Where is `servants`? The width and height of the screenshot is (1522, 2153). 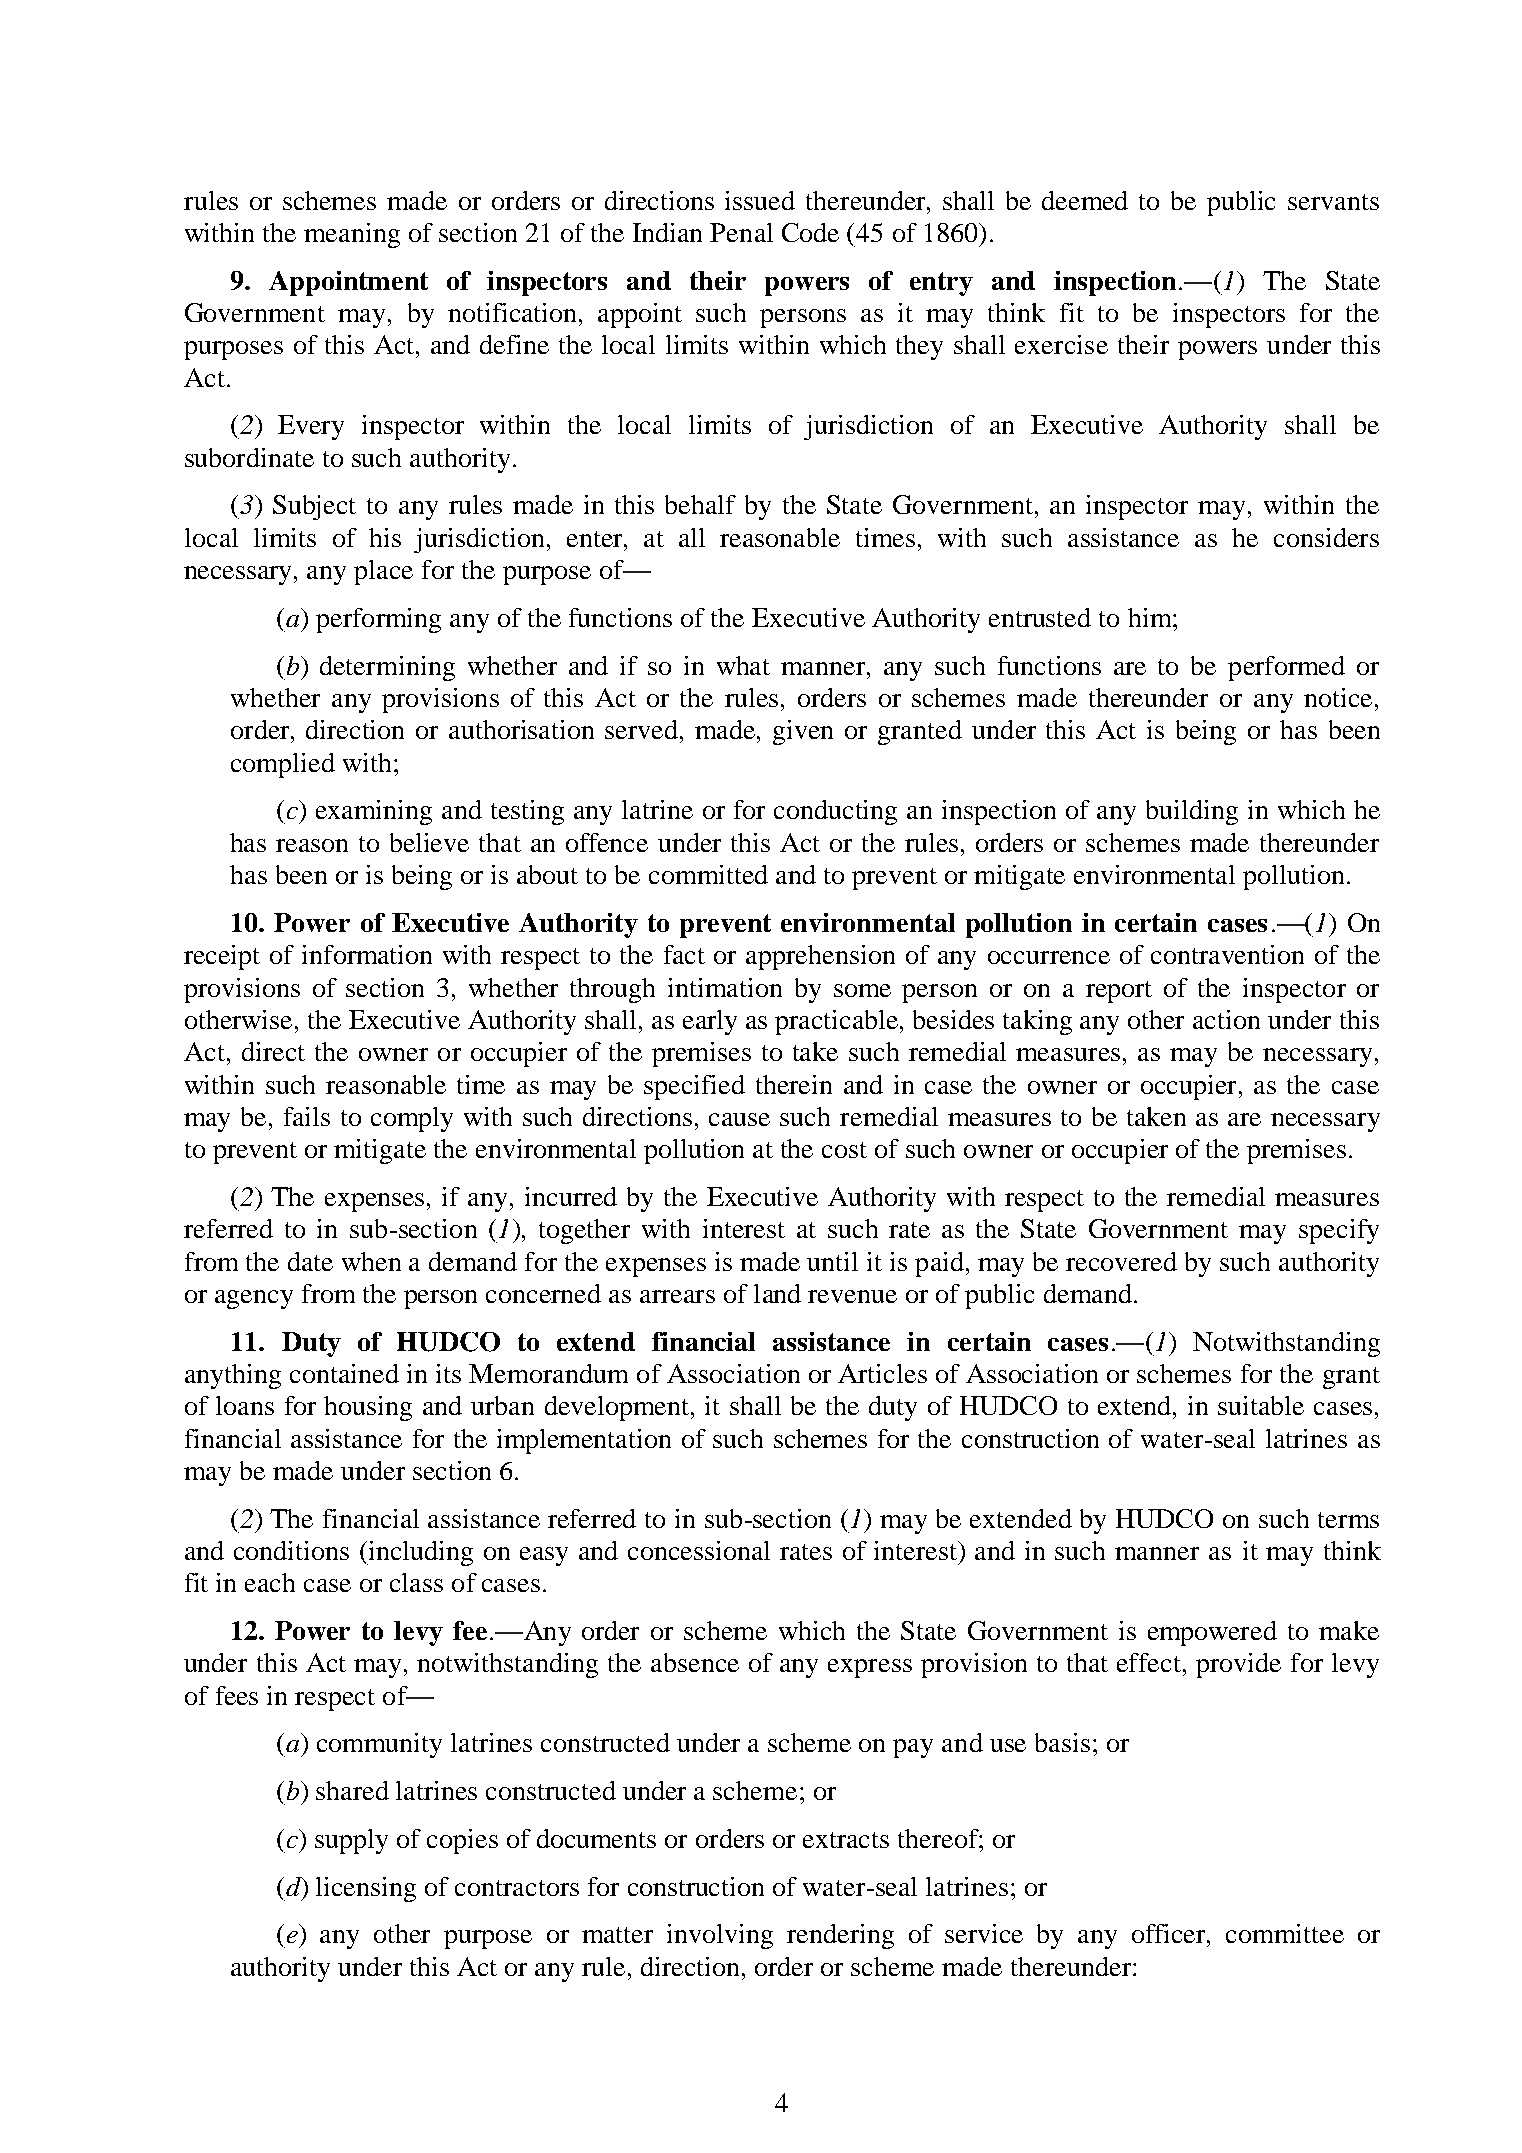
servants is located at coordinates (1333, 202).
